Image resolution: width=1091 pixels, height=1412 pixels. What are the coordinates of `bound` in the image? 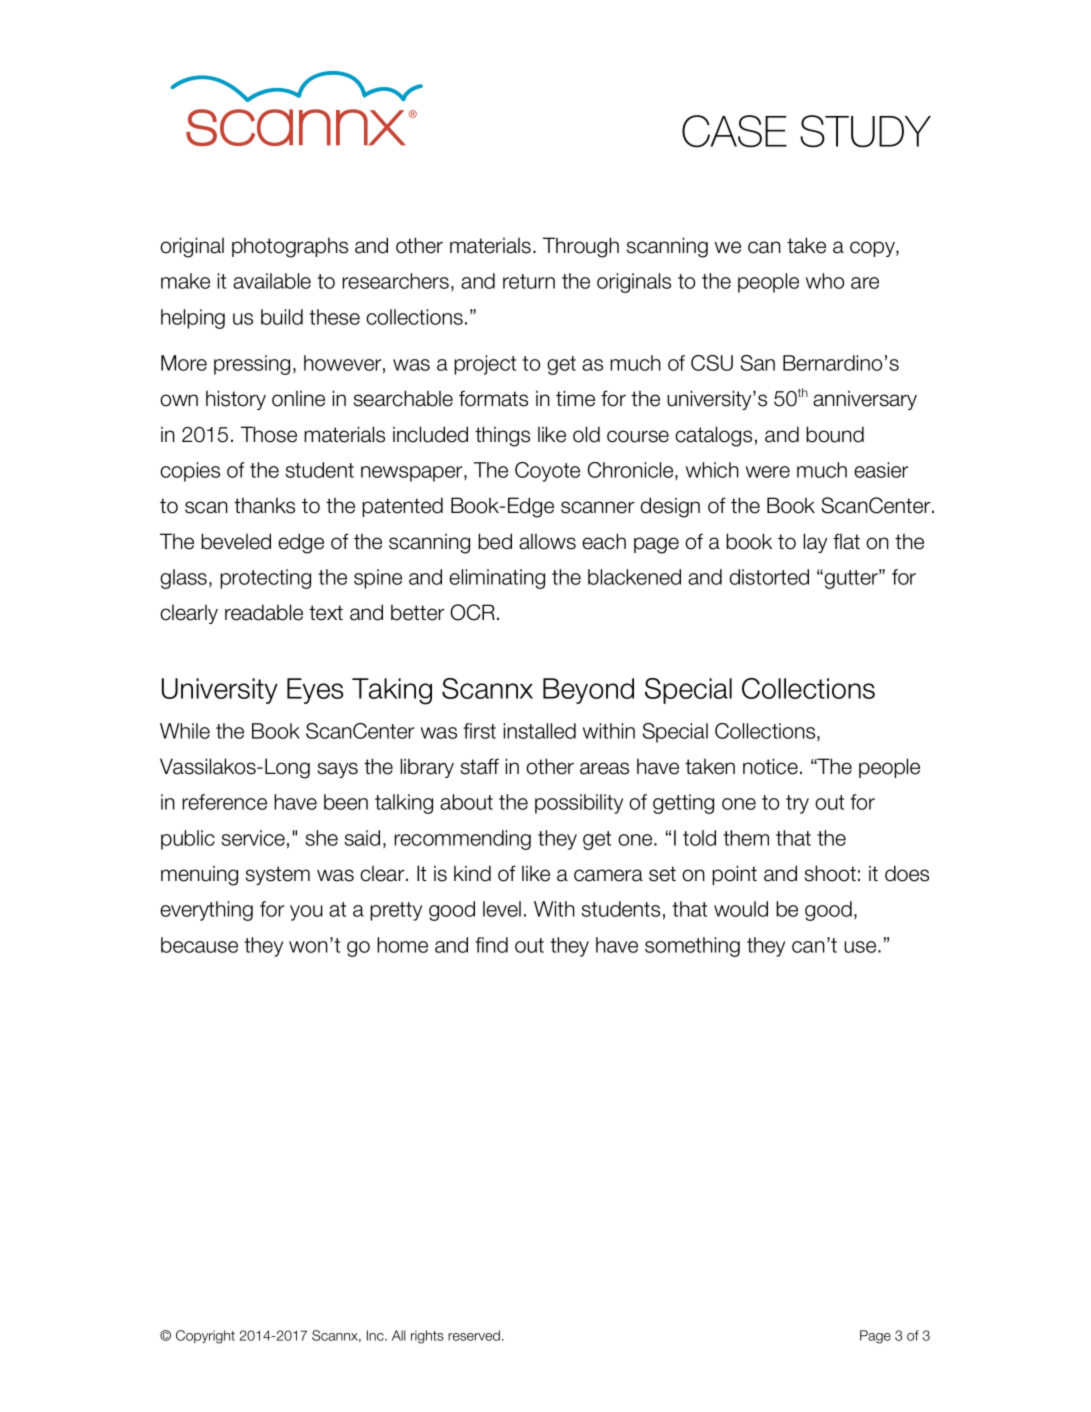 It's located at (835, 434).
